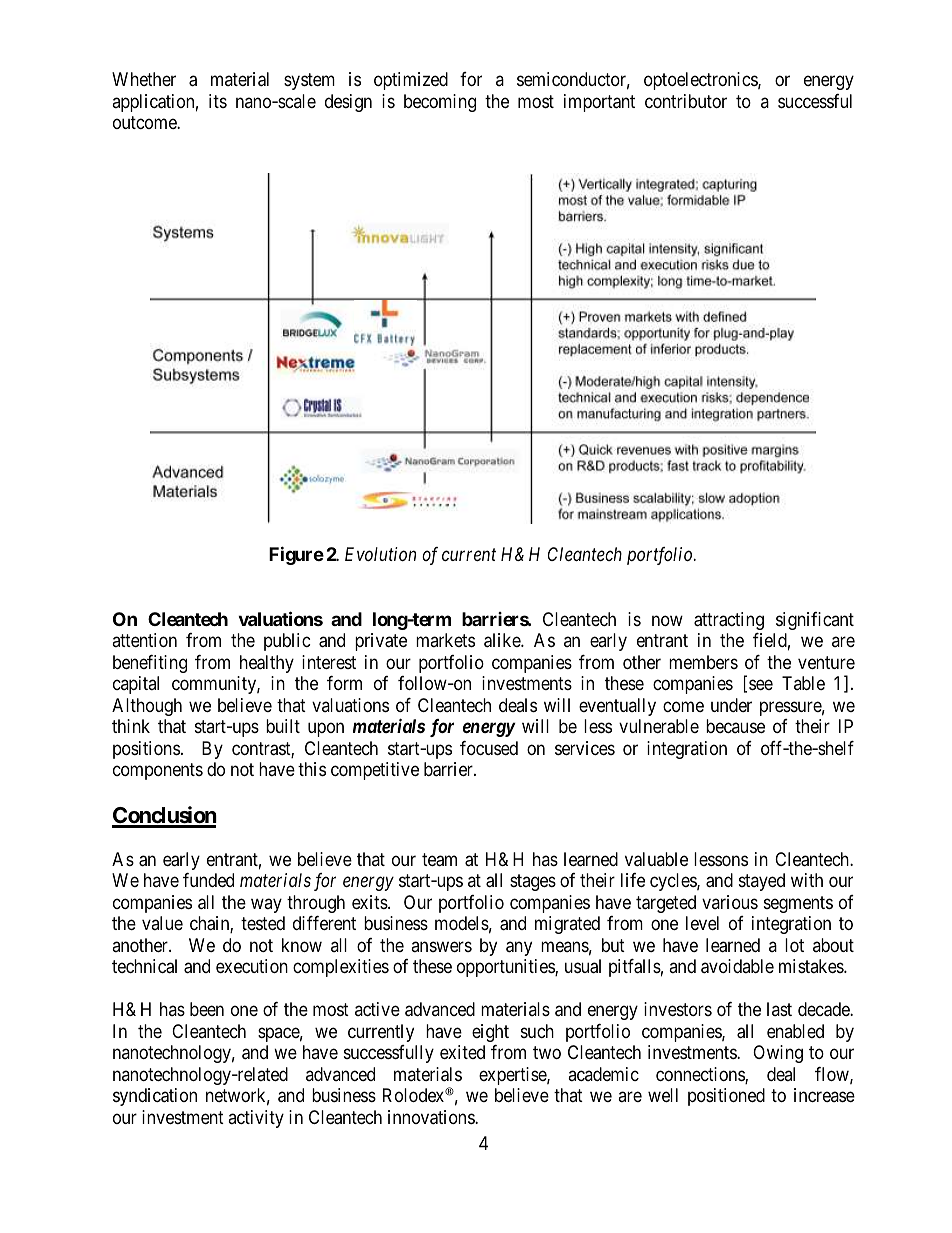 The height and width of the screenshot is (1233, 952). What do you see at coordinates (686, 101) in the screenshot?
I see `contributor` at bounding box center [686, 101].
